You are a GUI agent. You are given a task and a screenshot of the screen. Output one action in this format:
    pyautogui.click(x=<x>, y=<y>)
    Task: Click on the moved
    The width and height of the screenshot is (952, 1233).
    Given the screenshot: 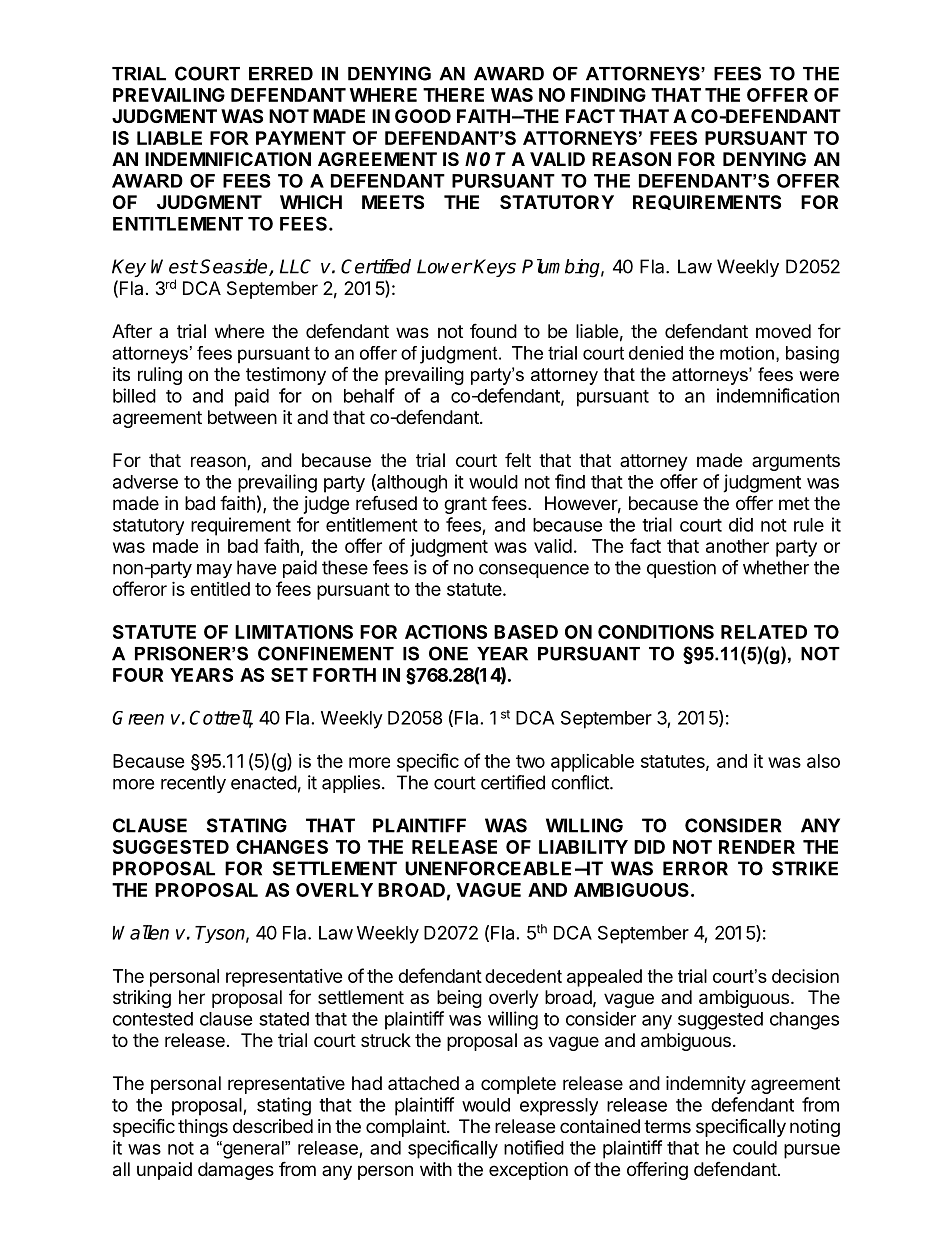 What is the action you would take?
    pyautogui.click(x=783, y=331)
